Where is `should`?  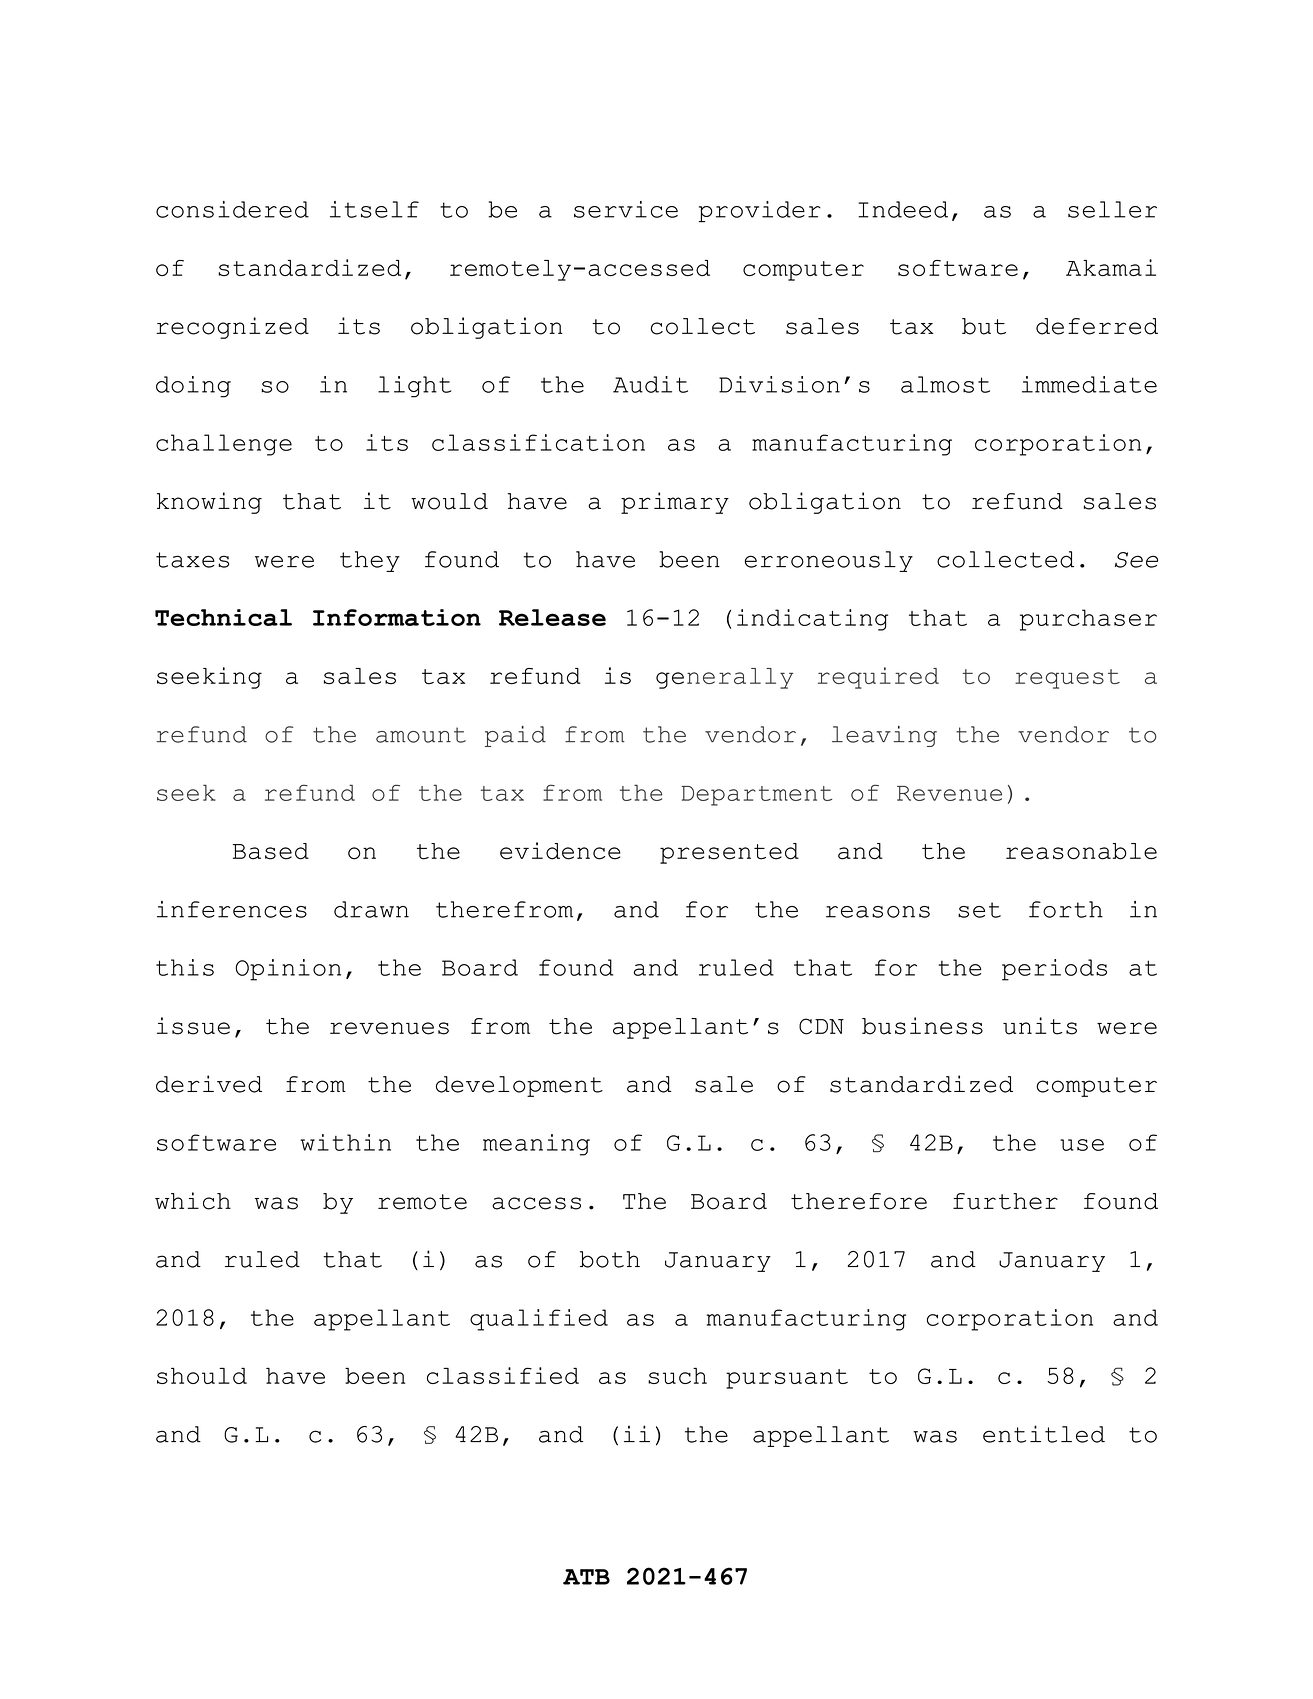
should is located at coordinates (202, 1376).
